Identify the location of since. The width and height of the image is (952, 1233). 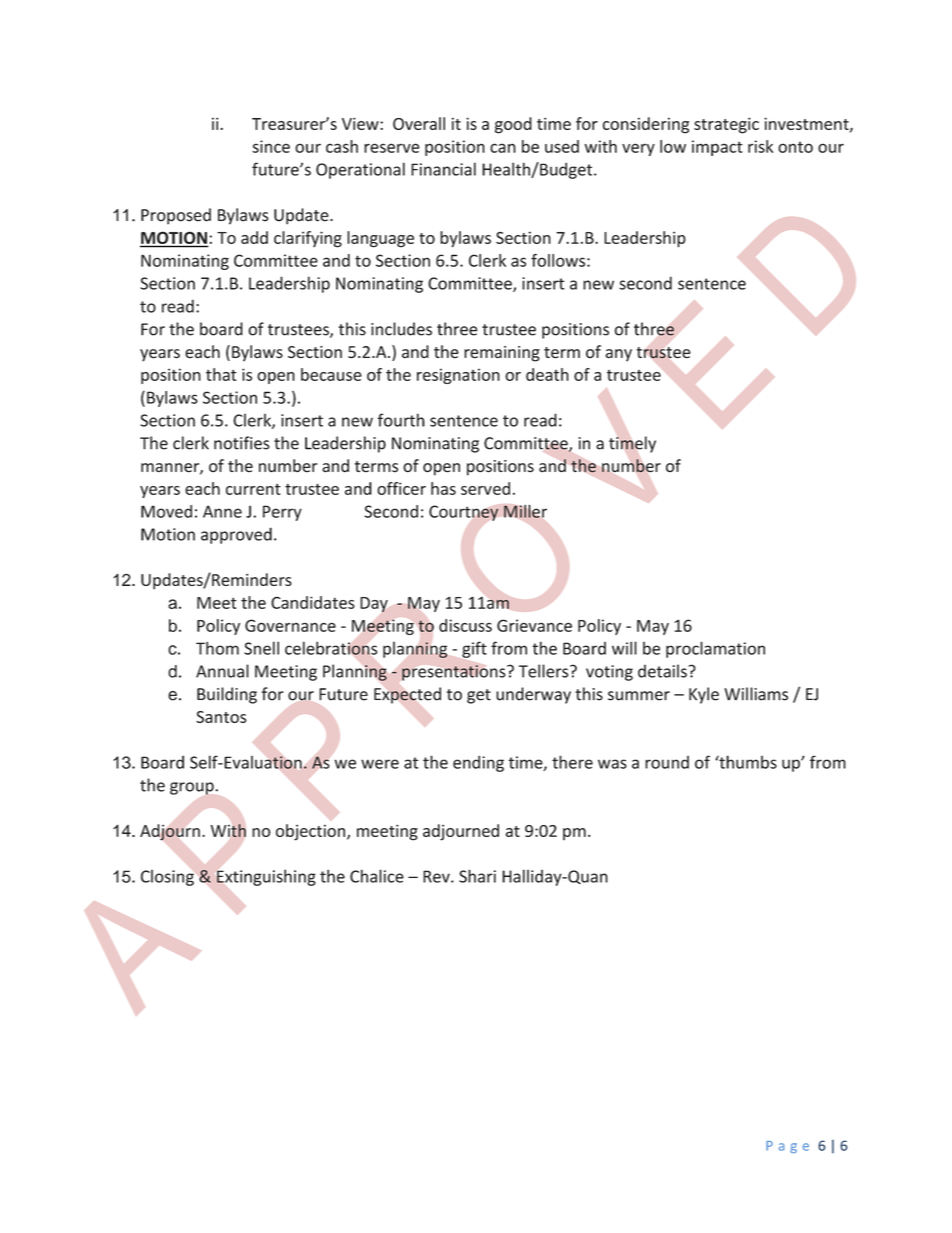
(271, 146).
